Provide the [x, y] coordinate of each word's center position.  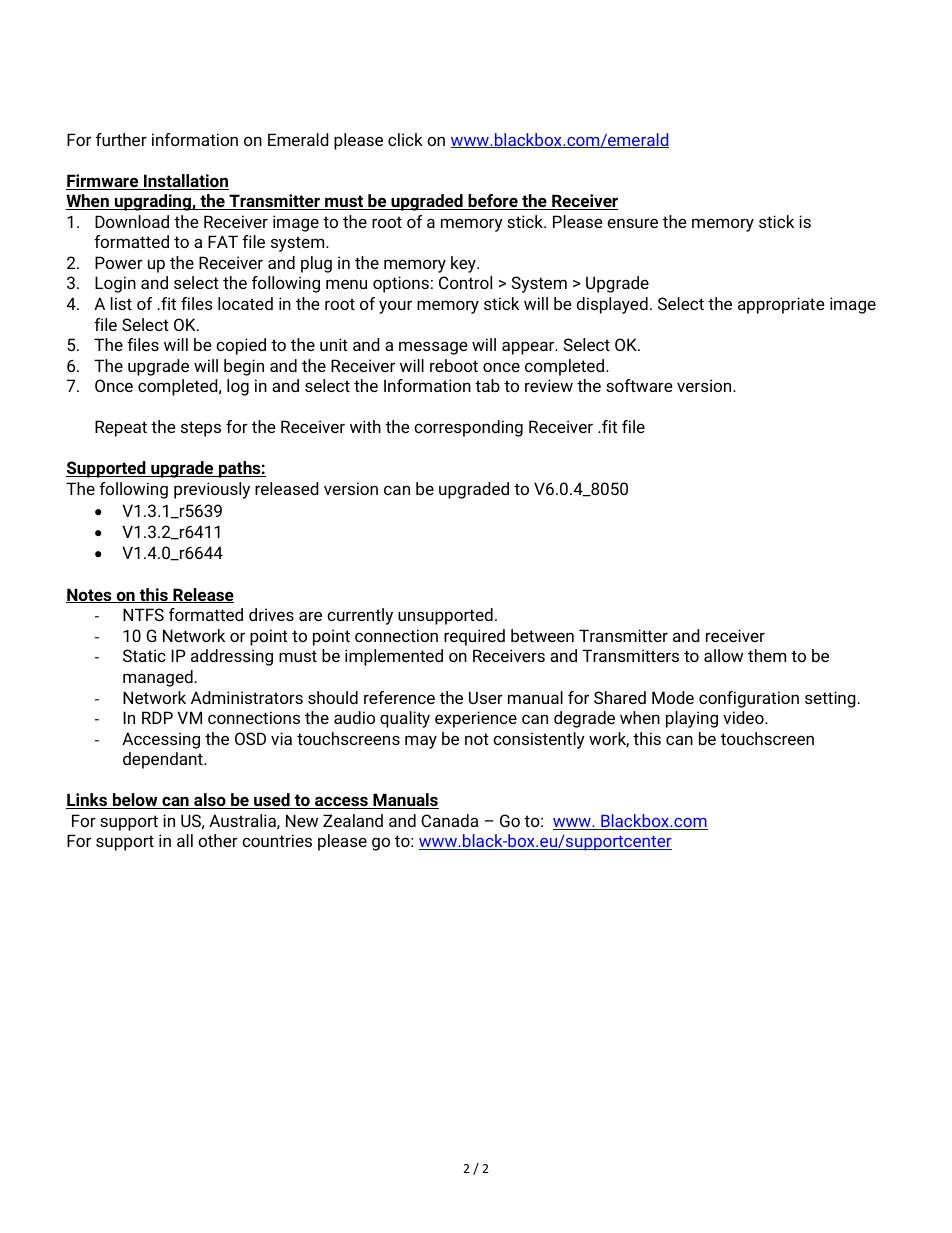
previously [212, 490]
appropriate [781, 305]
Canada [449, 820]
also [210, 801]
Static [144, 655]
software [639, 385]
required [474, 637]
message [433, 348]
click [405, 139]
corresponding [468, 428]
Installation [185, 182]
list [121, 303]
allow [723, 655]
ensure [632, 223]
